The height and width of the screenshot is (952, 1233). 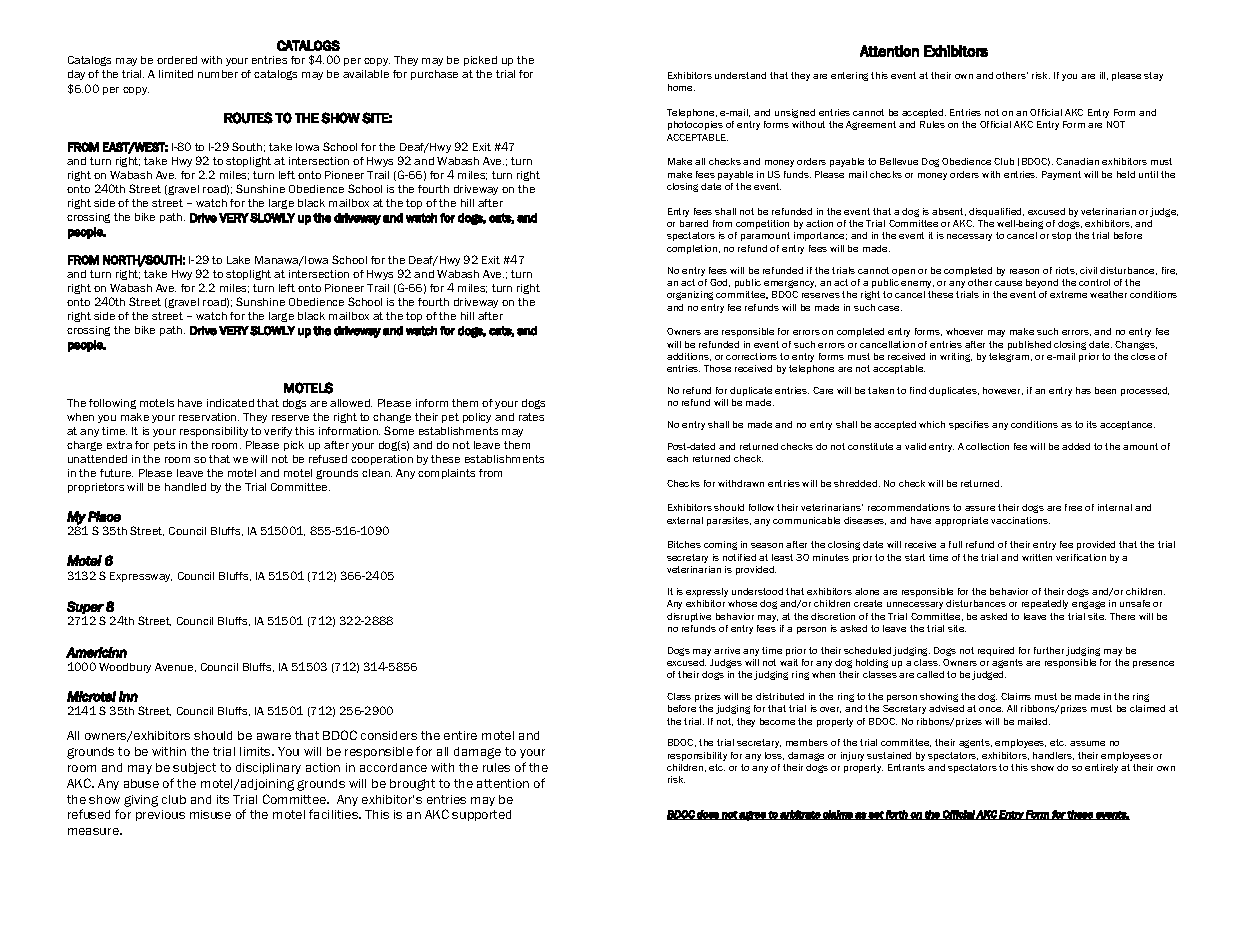 What do you see at coordinates (238, 260) in the screenshot?
I see `Lake` at bounding box center [238, 260].
